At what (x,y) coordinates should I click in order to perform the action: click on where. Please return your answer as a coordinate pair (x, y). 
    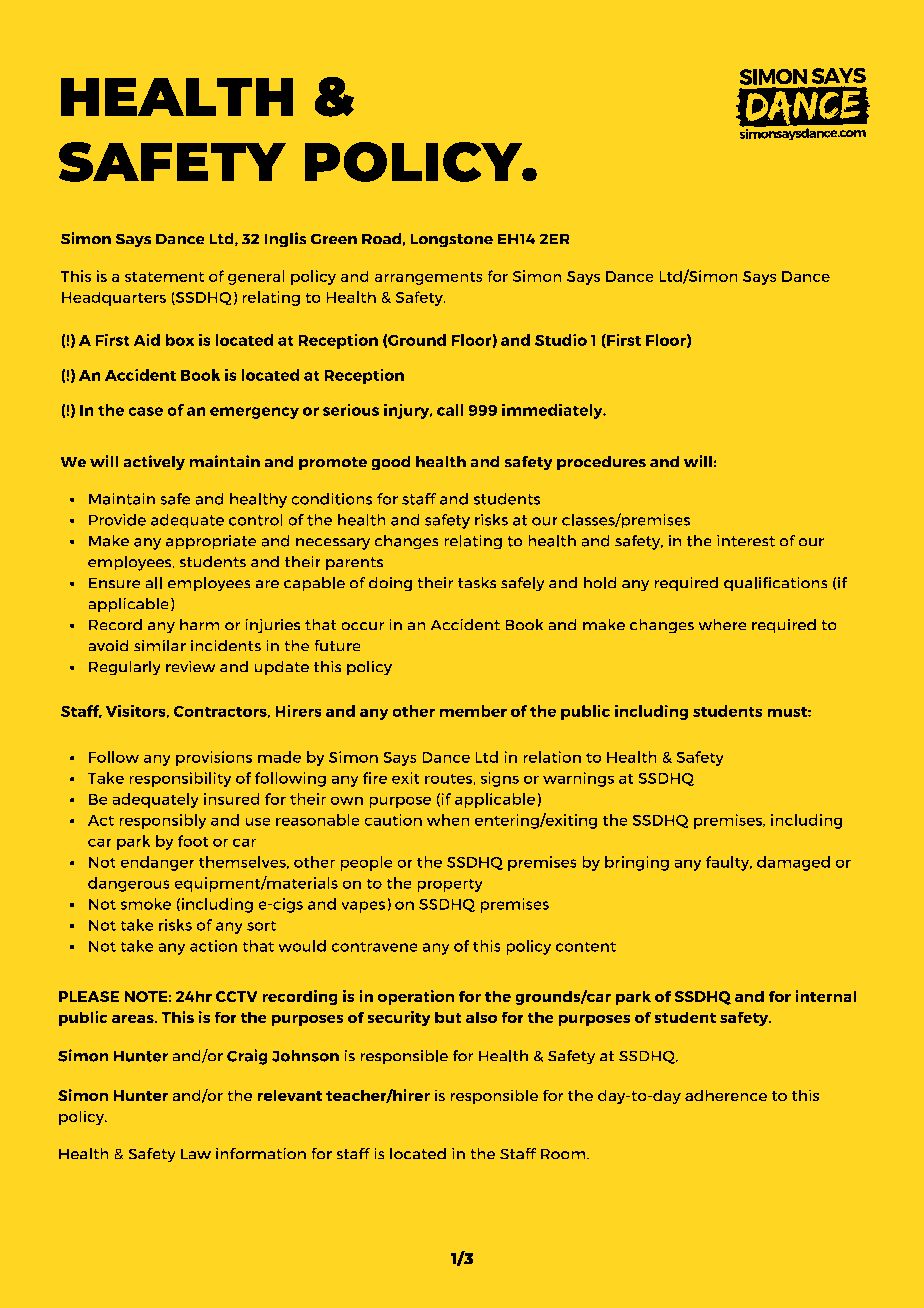
    Looking at the image, I should click on (722, 625).
